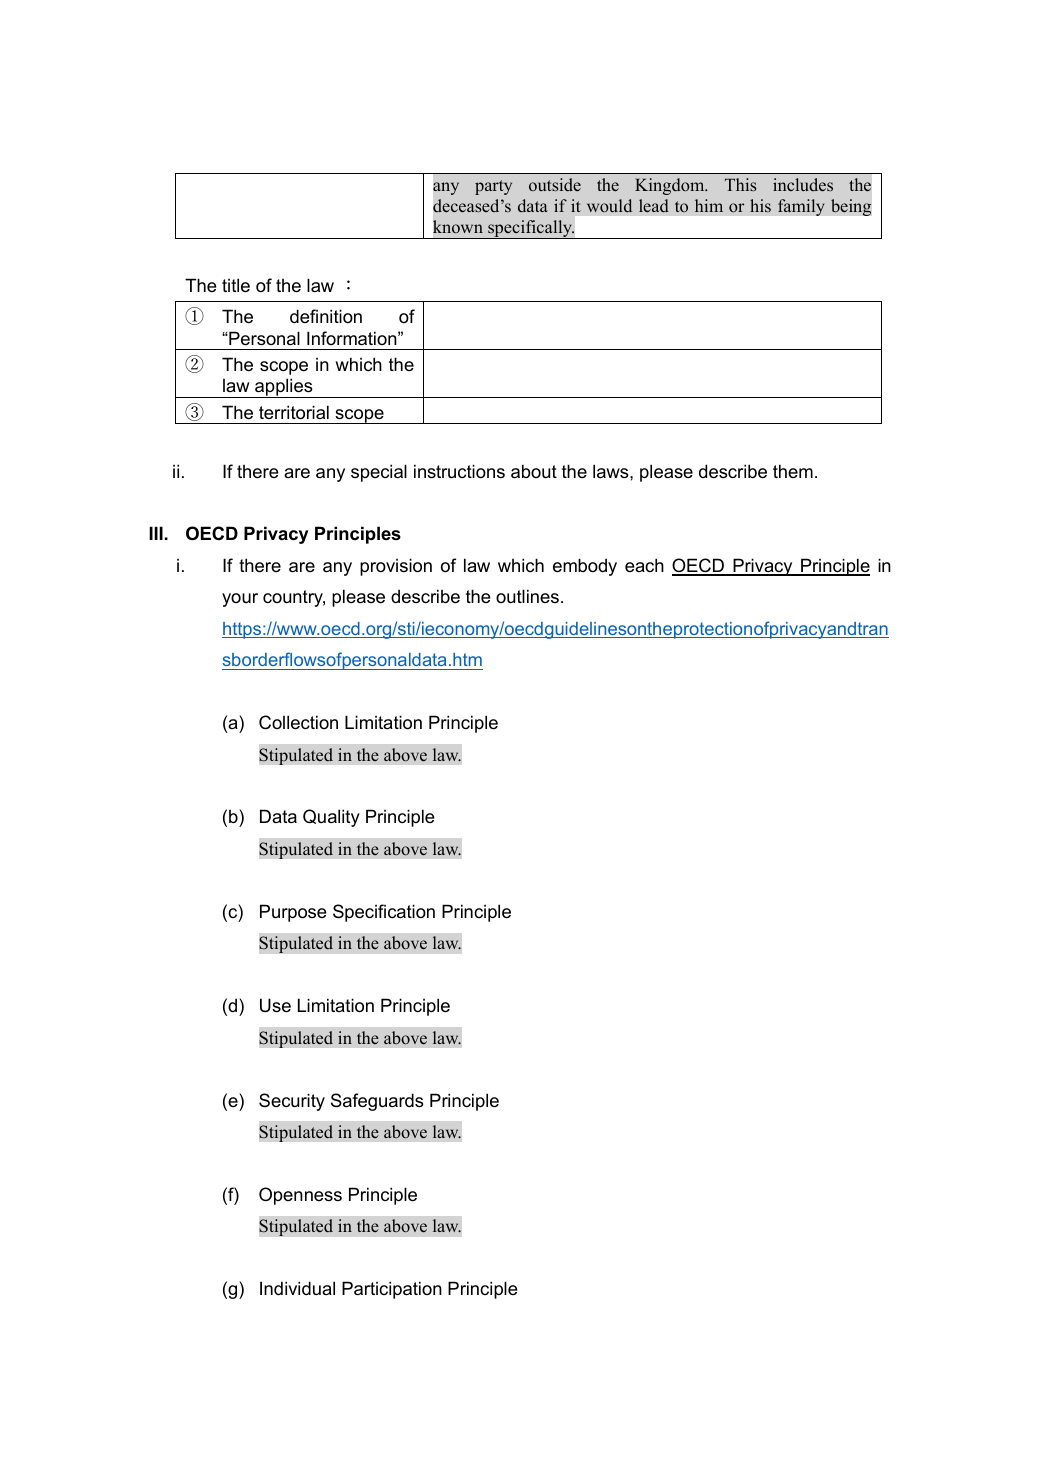  Describe the element at coordinates (530, 229) in the screenshot. I see `specifically` at that location.
